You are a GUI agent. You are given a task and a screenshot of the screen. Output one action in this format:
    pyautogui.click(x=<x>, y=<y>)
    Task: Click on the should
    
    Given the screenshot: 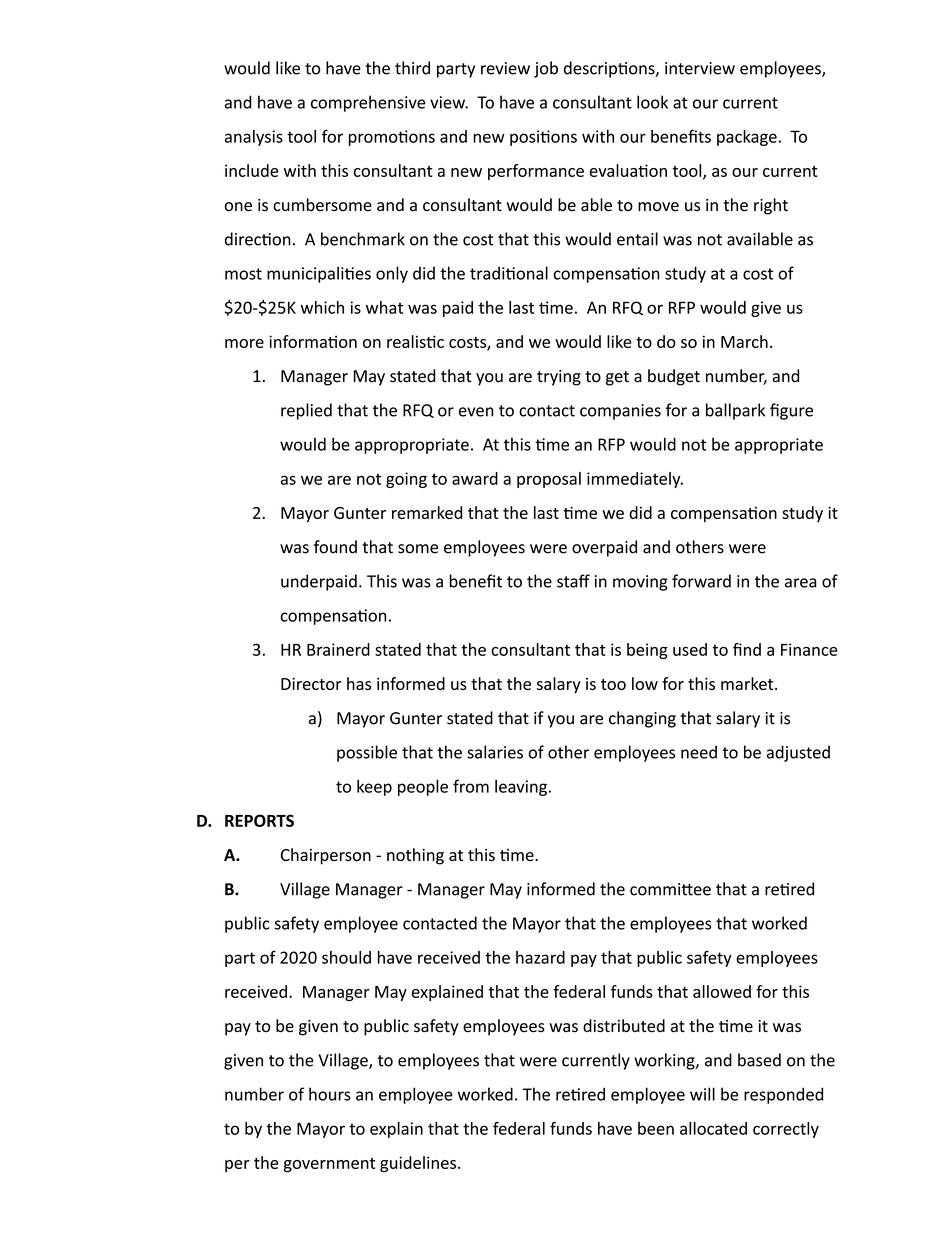 What is the action you would take?
    pyautogui.click(x=346, y=957)
